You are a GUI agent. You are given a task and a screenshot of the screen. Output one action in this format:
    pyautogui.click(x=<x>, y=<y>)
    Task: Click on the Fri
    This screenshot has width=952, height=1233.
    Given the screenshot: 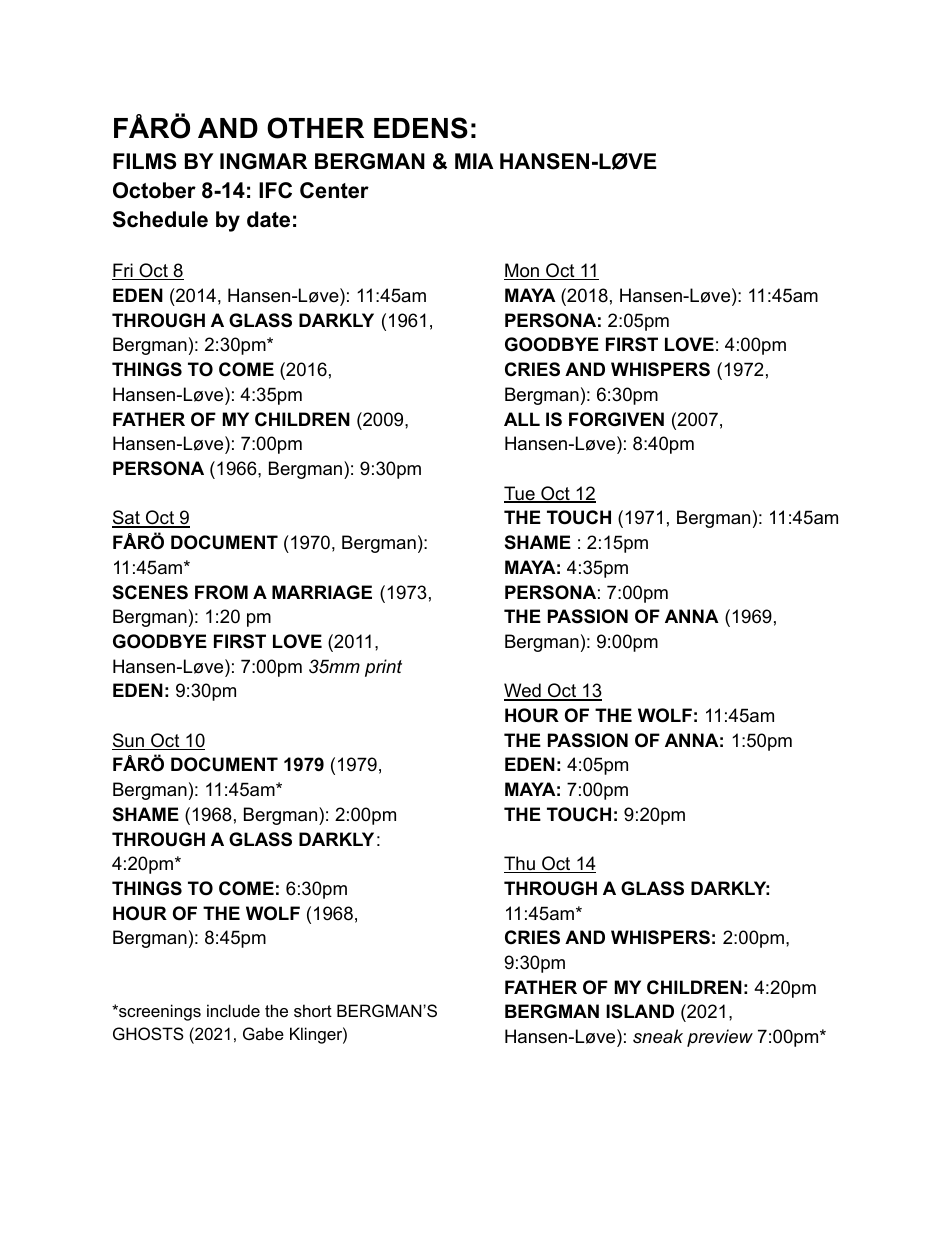 What is the action you would take?
    pyautogui.click(x=123, y=271)
